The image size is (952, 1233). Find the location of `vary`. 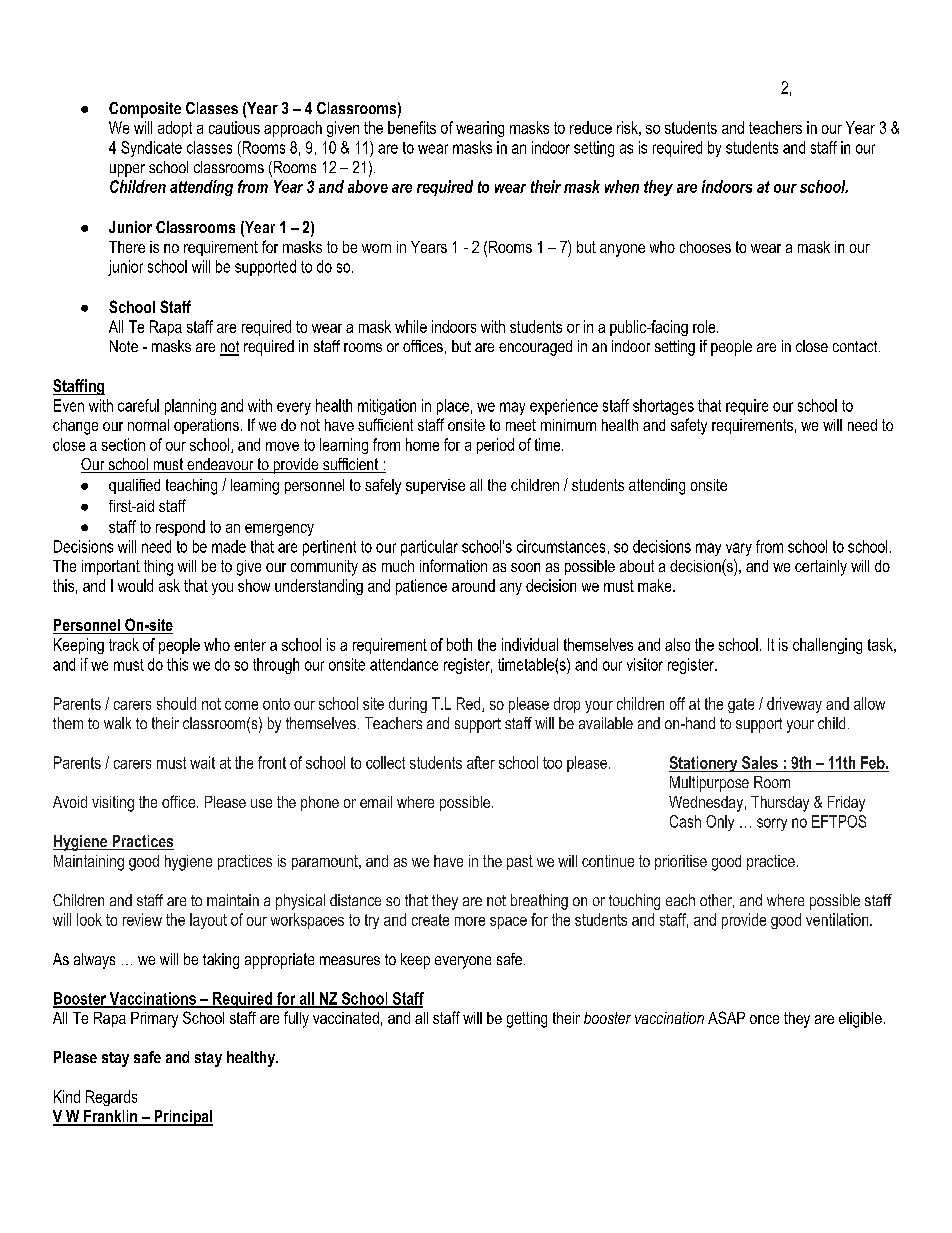

vary is located at coordinates (739, 549).
